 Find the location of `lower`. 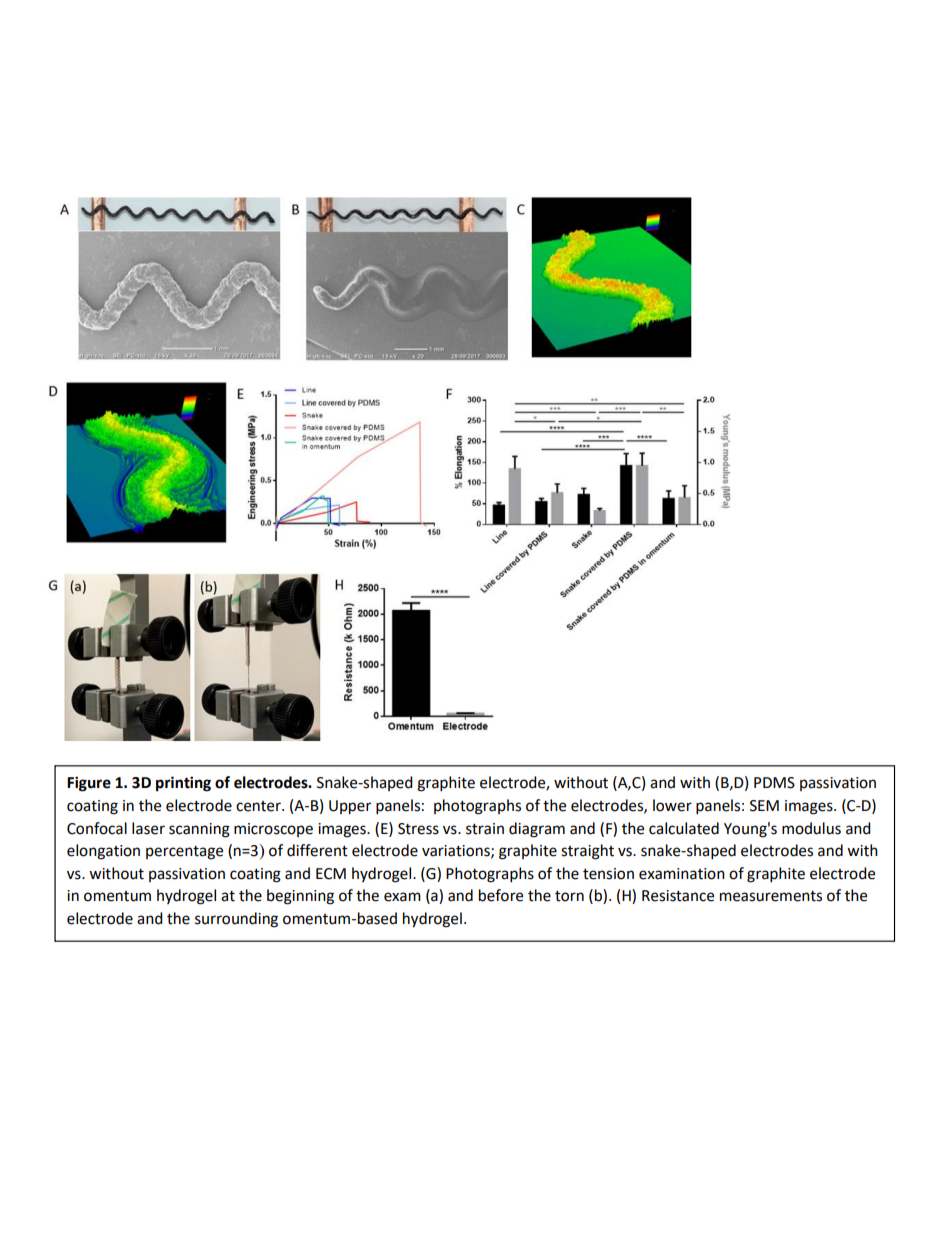

lower is located at coordinates (672, 805).
